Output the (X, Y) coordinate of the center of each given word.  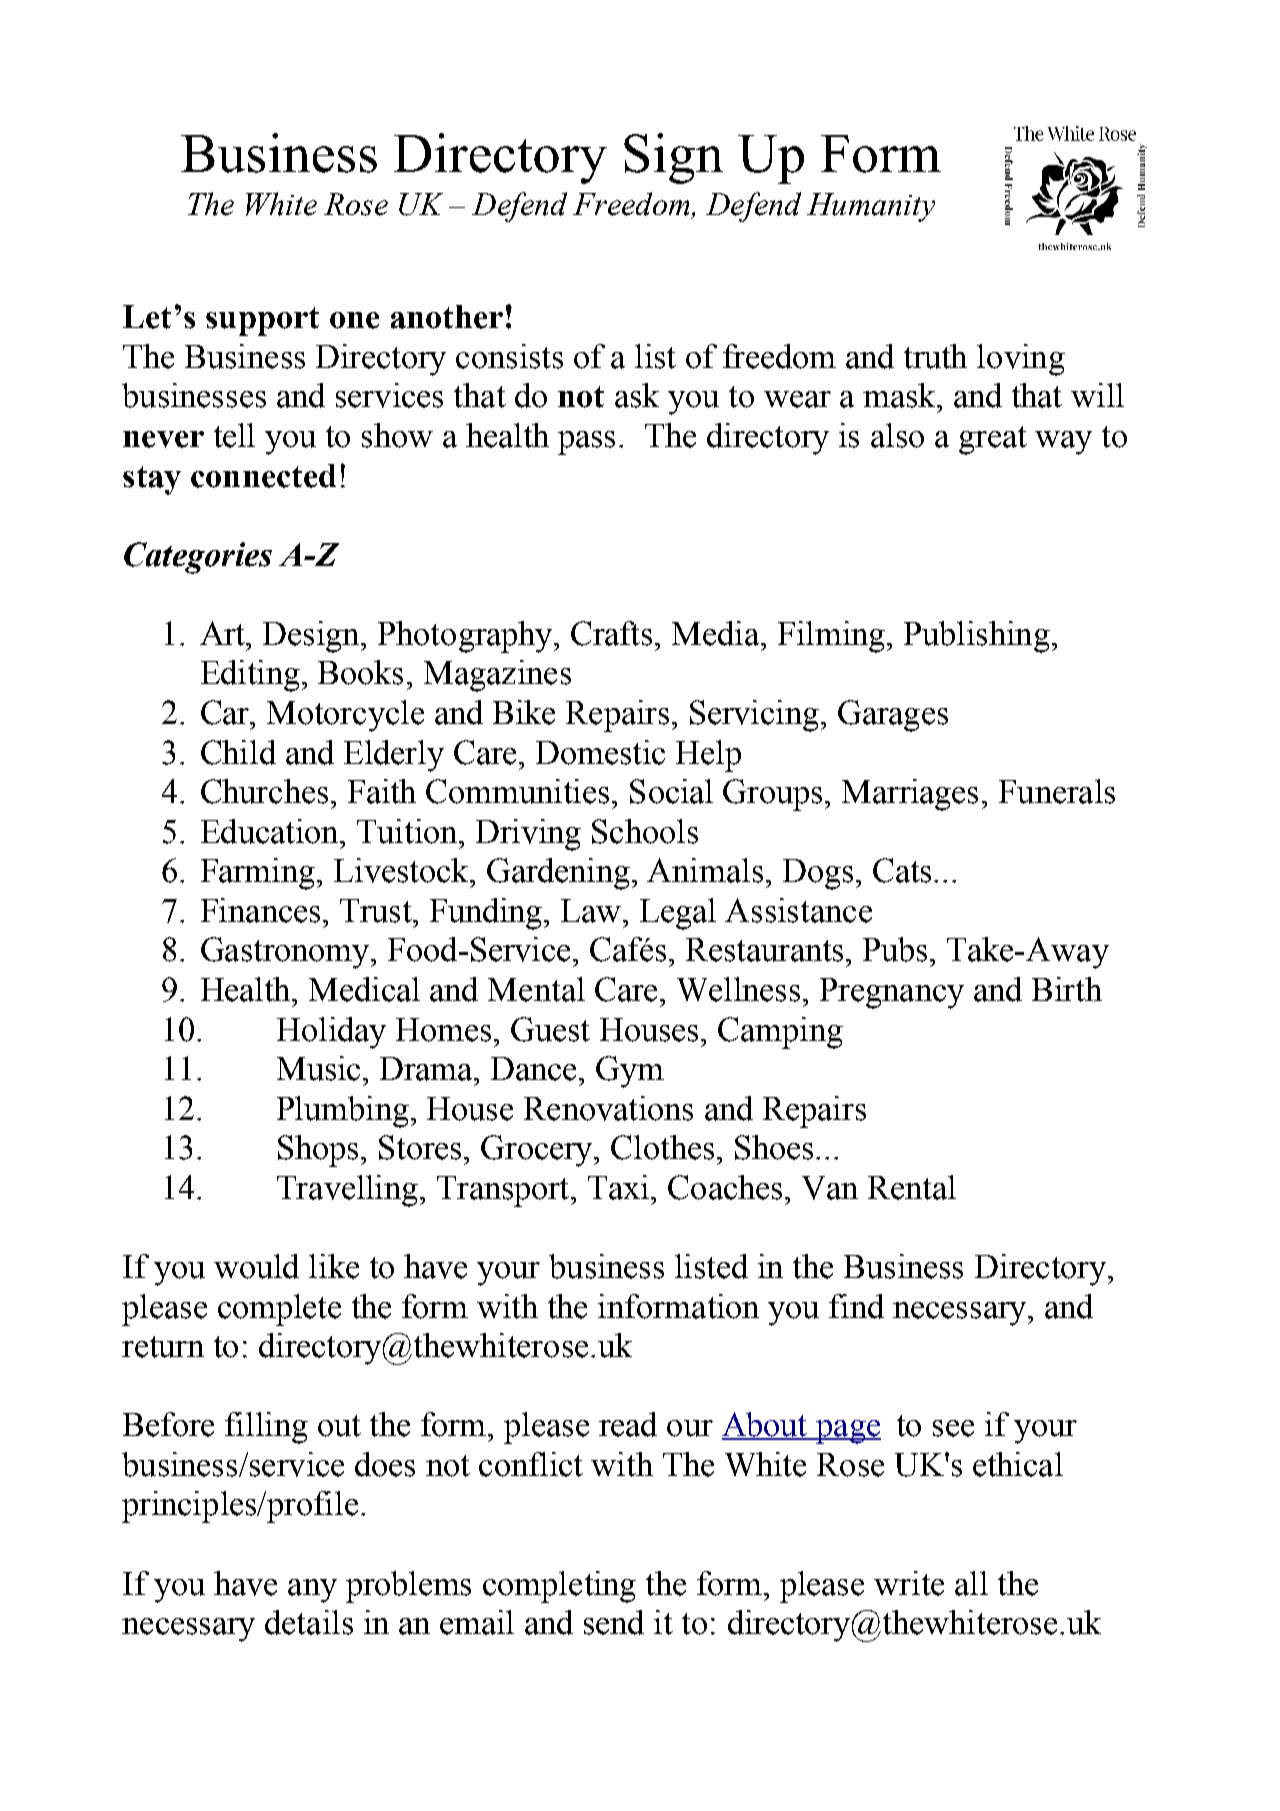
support (262, 321)
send (614, 1622)
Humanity (871, 207)
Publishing (977, 637)
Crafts (613, 633)
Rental (912, 1187)
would (256, 1266)
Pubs (897, 949)
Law (592, 911)
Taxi (620, 1187)
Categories (198, 558)
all (971, 1583)
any (312, 1591)
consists (509, 356)
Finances (260, 910)
